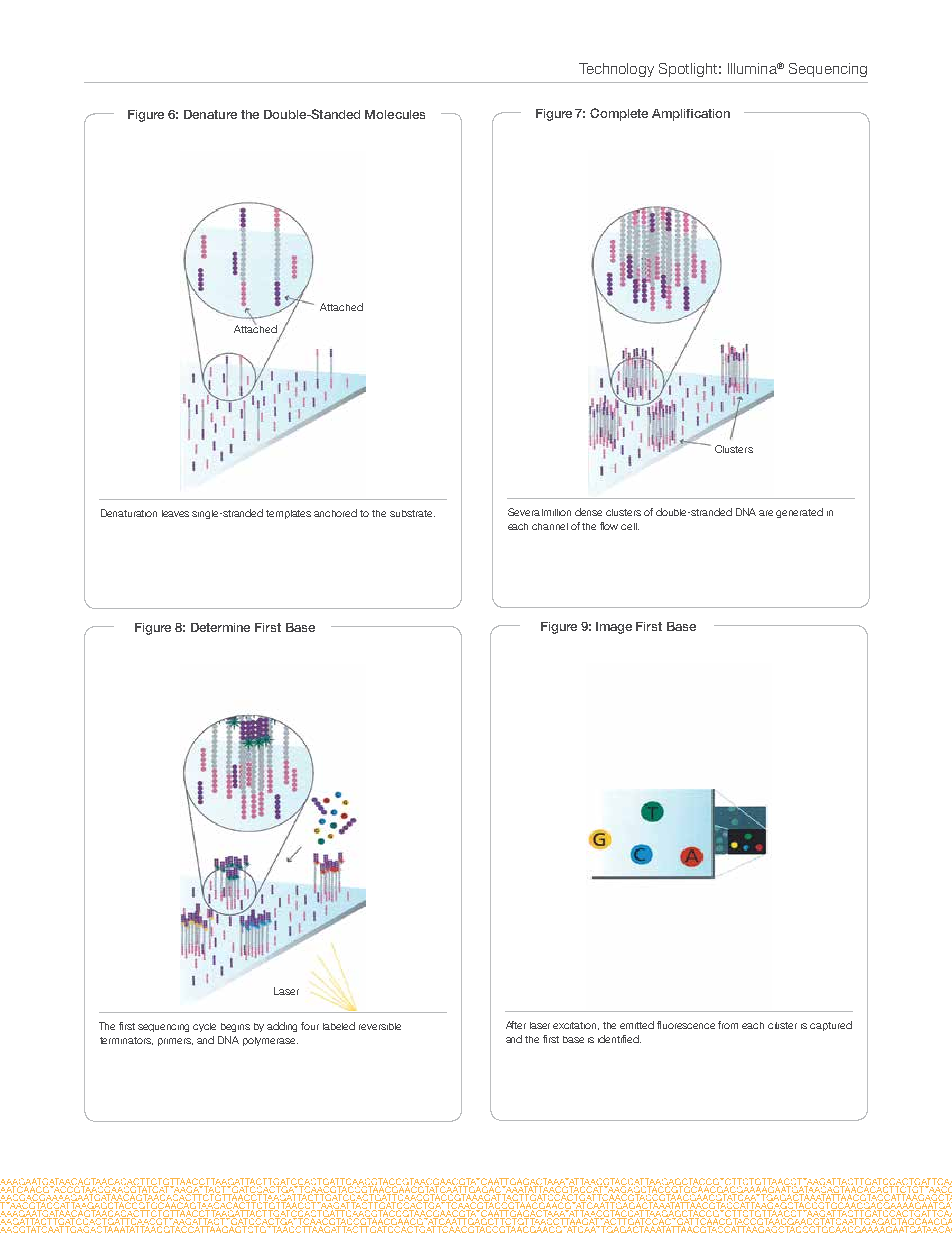 Image resolution: width=952 pixels, height=1233 pixels. I want to click on leaves, so click(175, 513).
